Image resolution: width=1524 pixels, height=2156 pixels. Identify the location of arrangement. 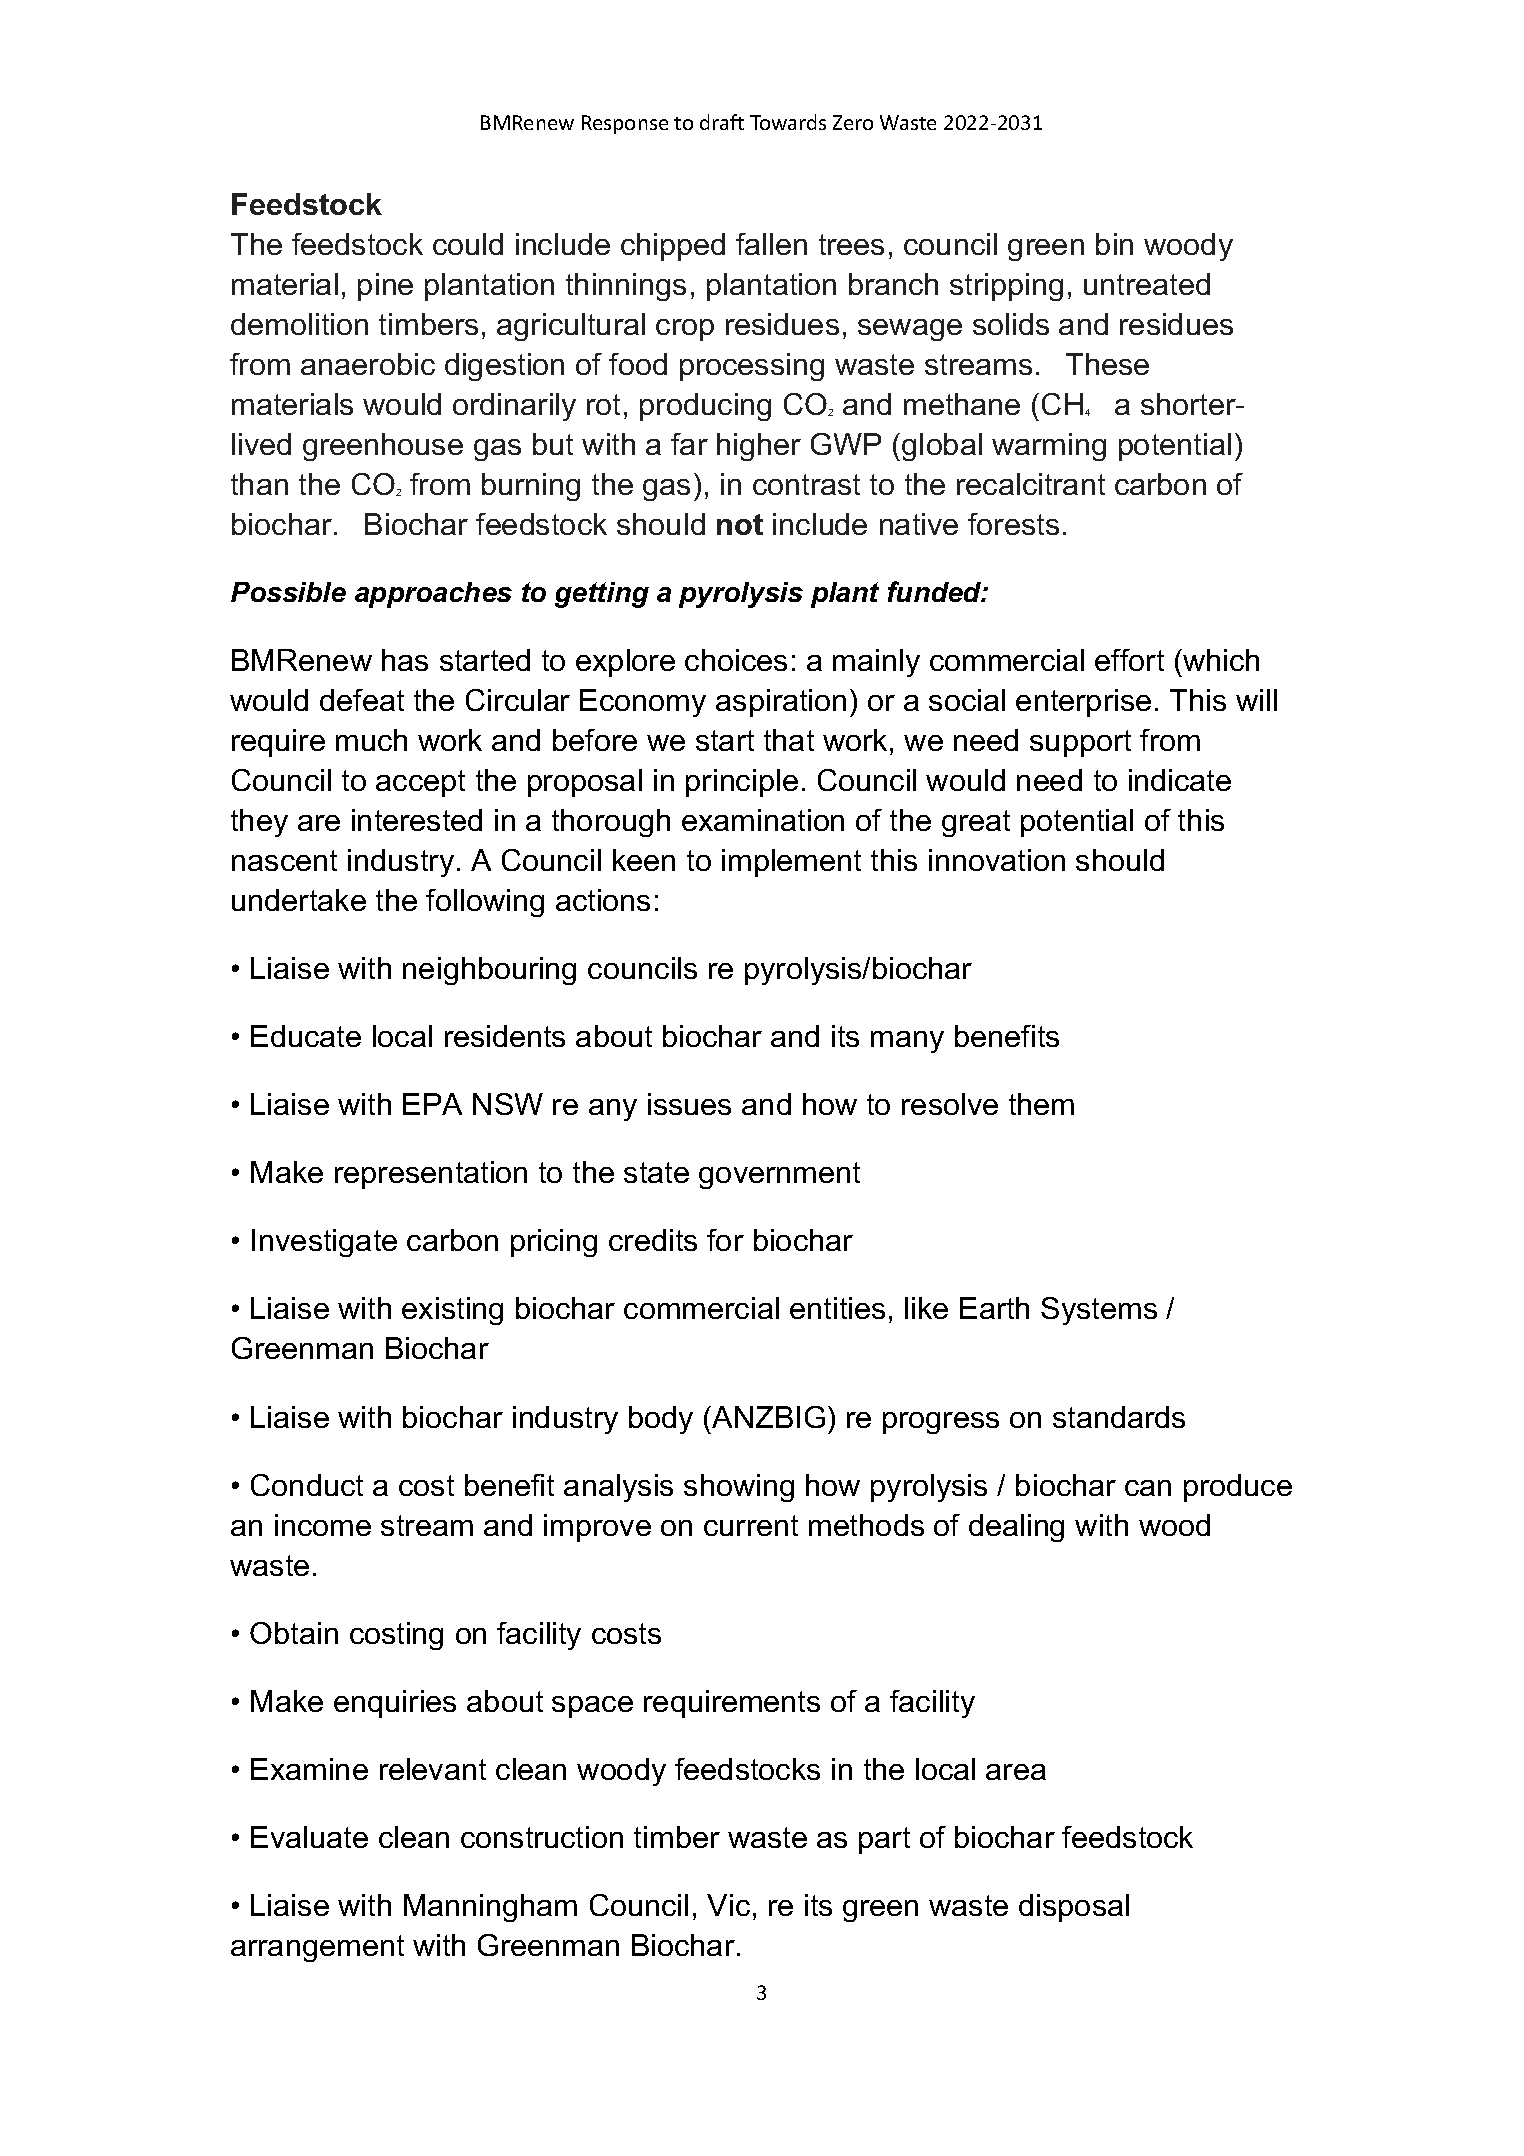
(317, 1948).
